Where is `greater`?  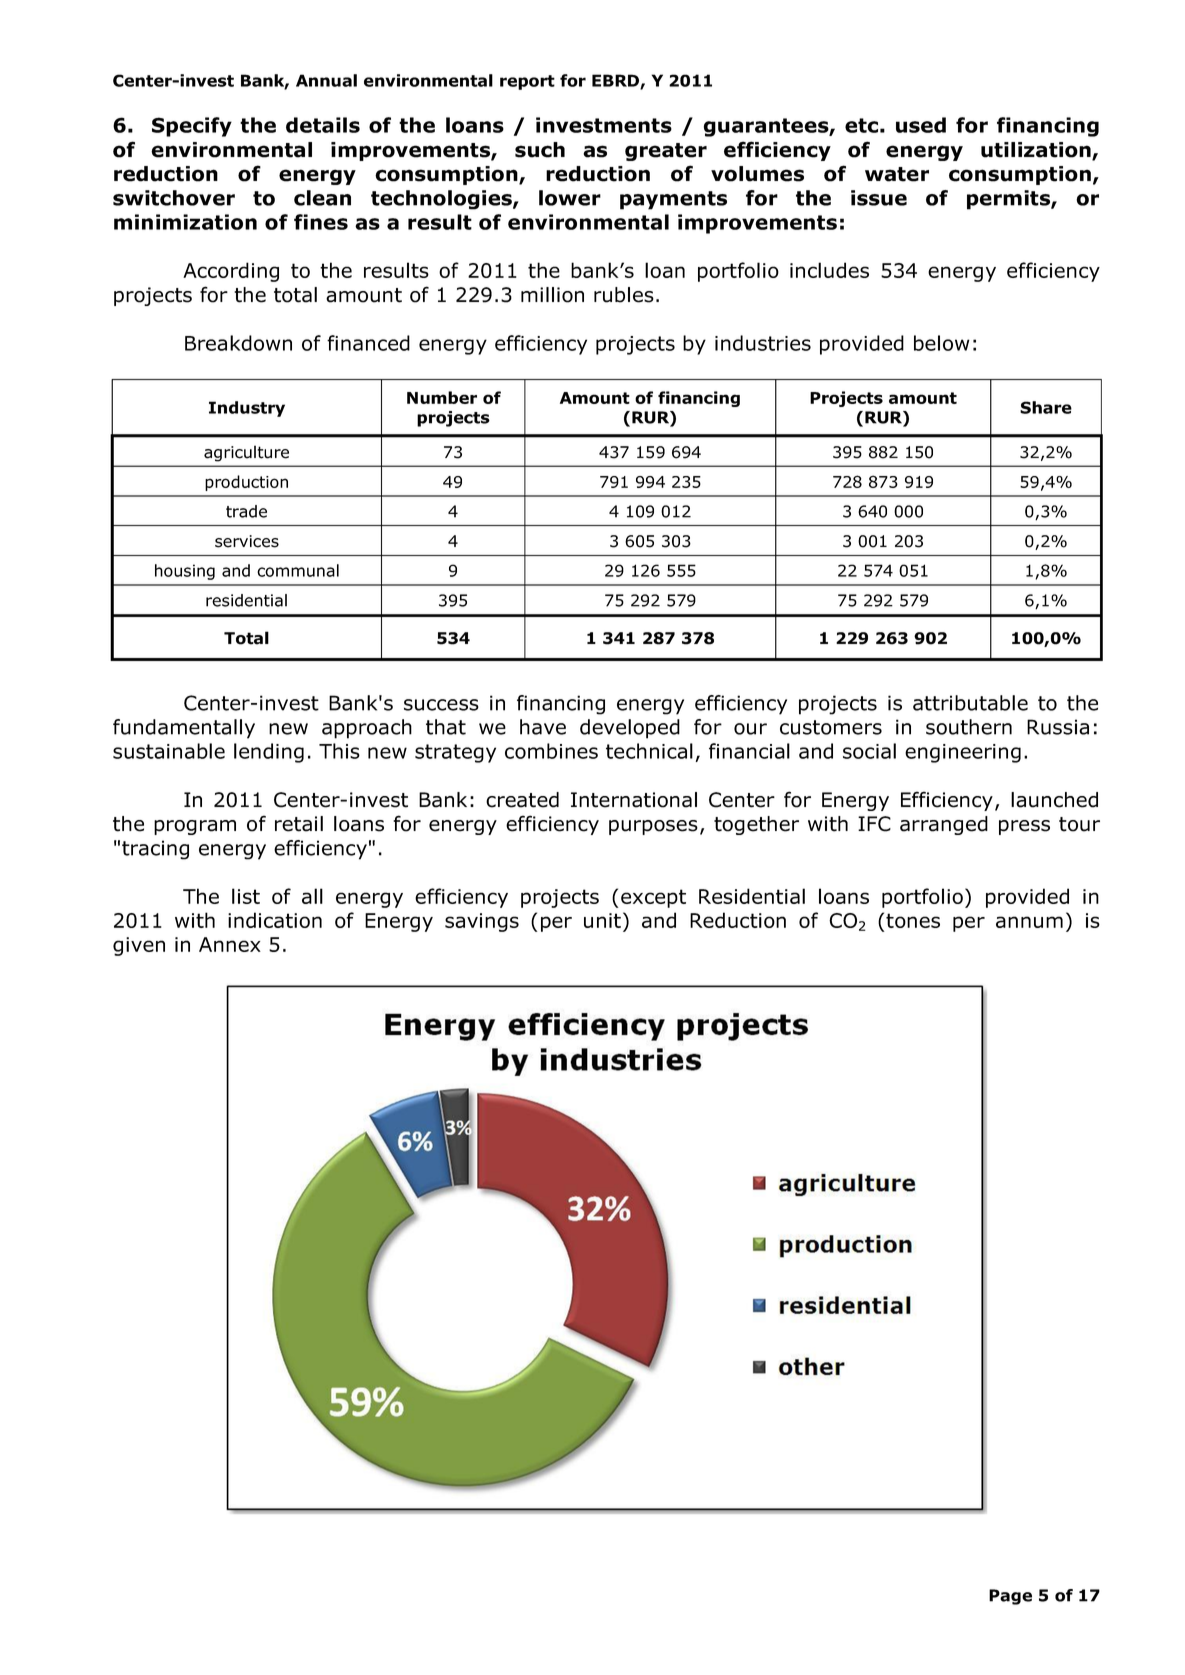 greater is located at coordinates (666, 152).
